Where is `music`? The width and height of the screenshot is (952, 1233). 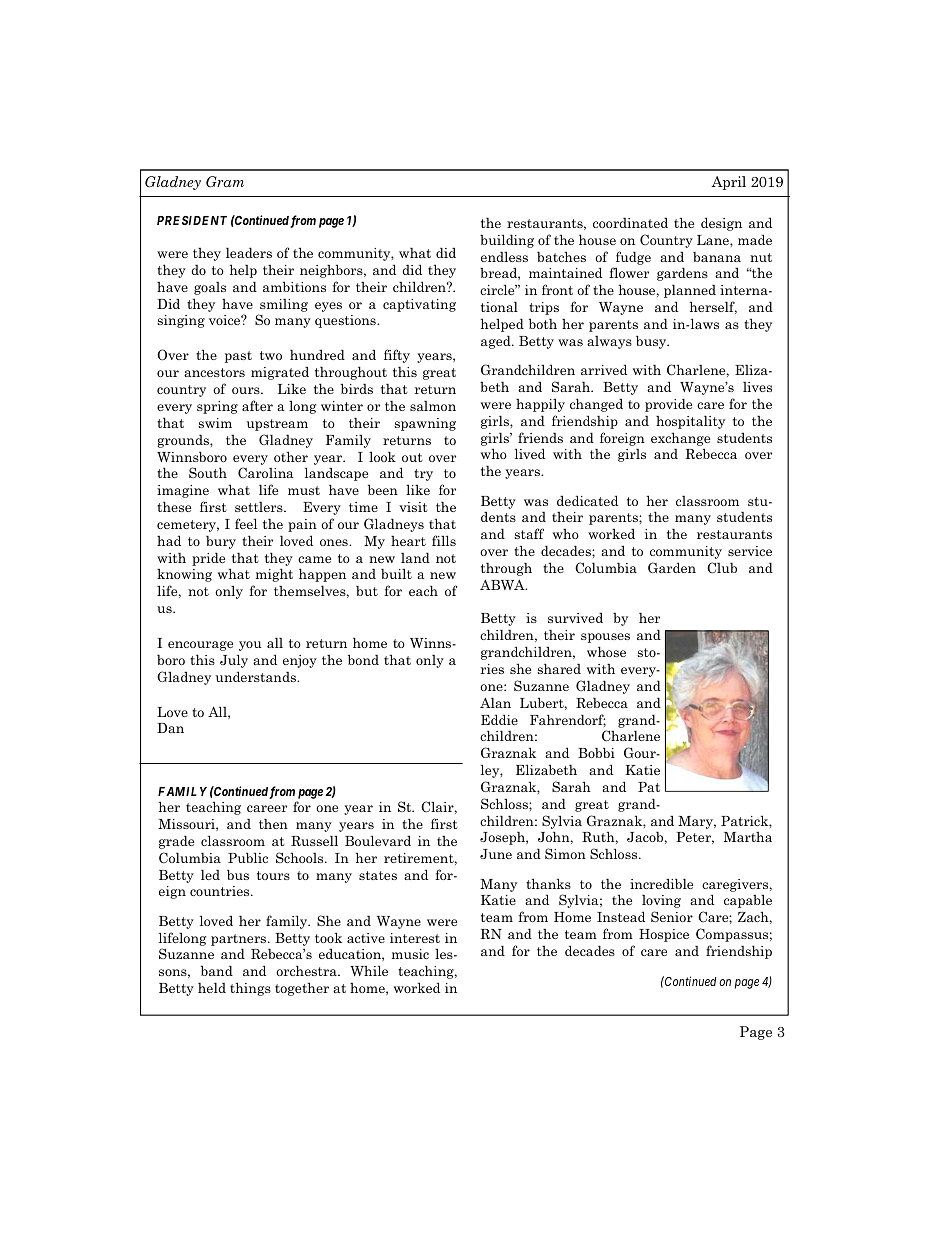
music is located at coordinates (410, 954).
